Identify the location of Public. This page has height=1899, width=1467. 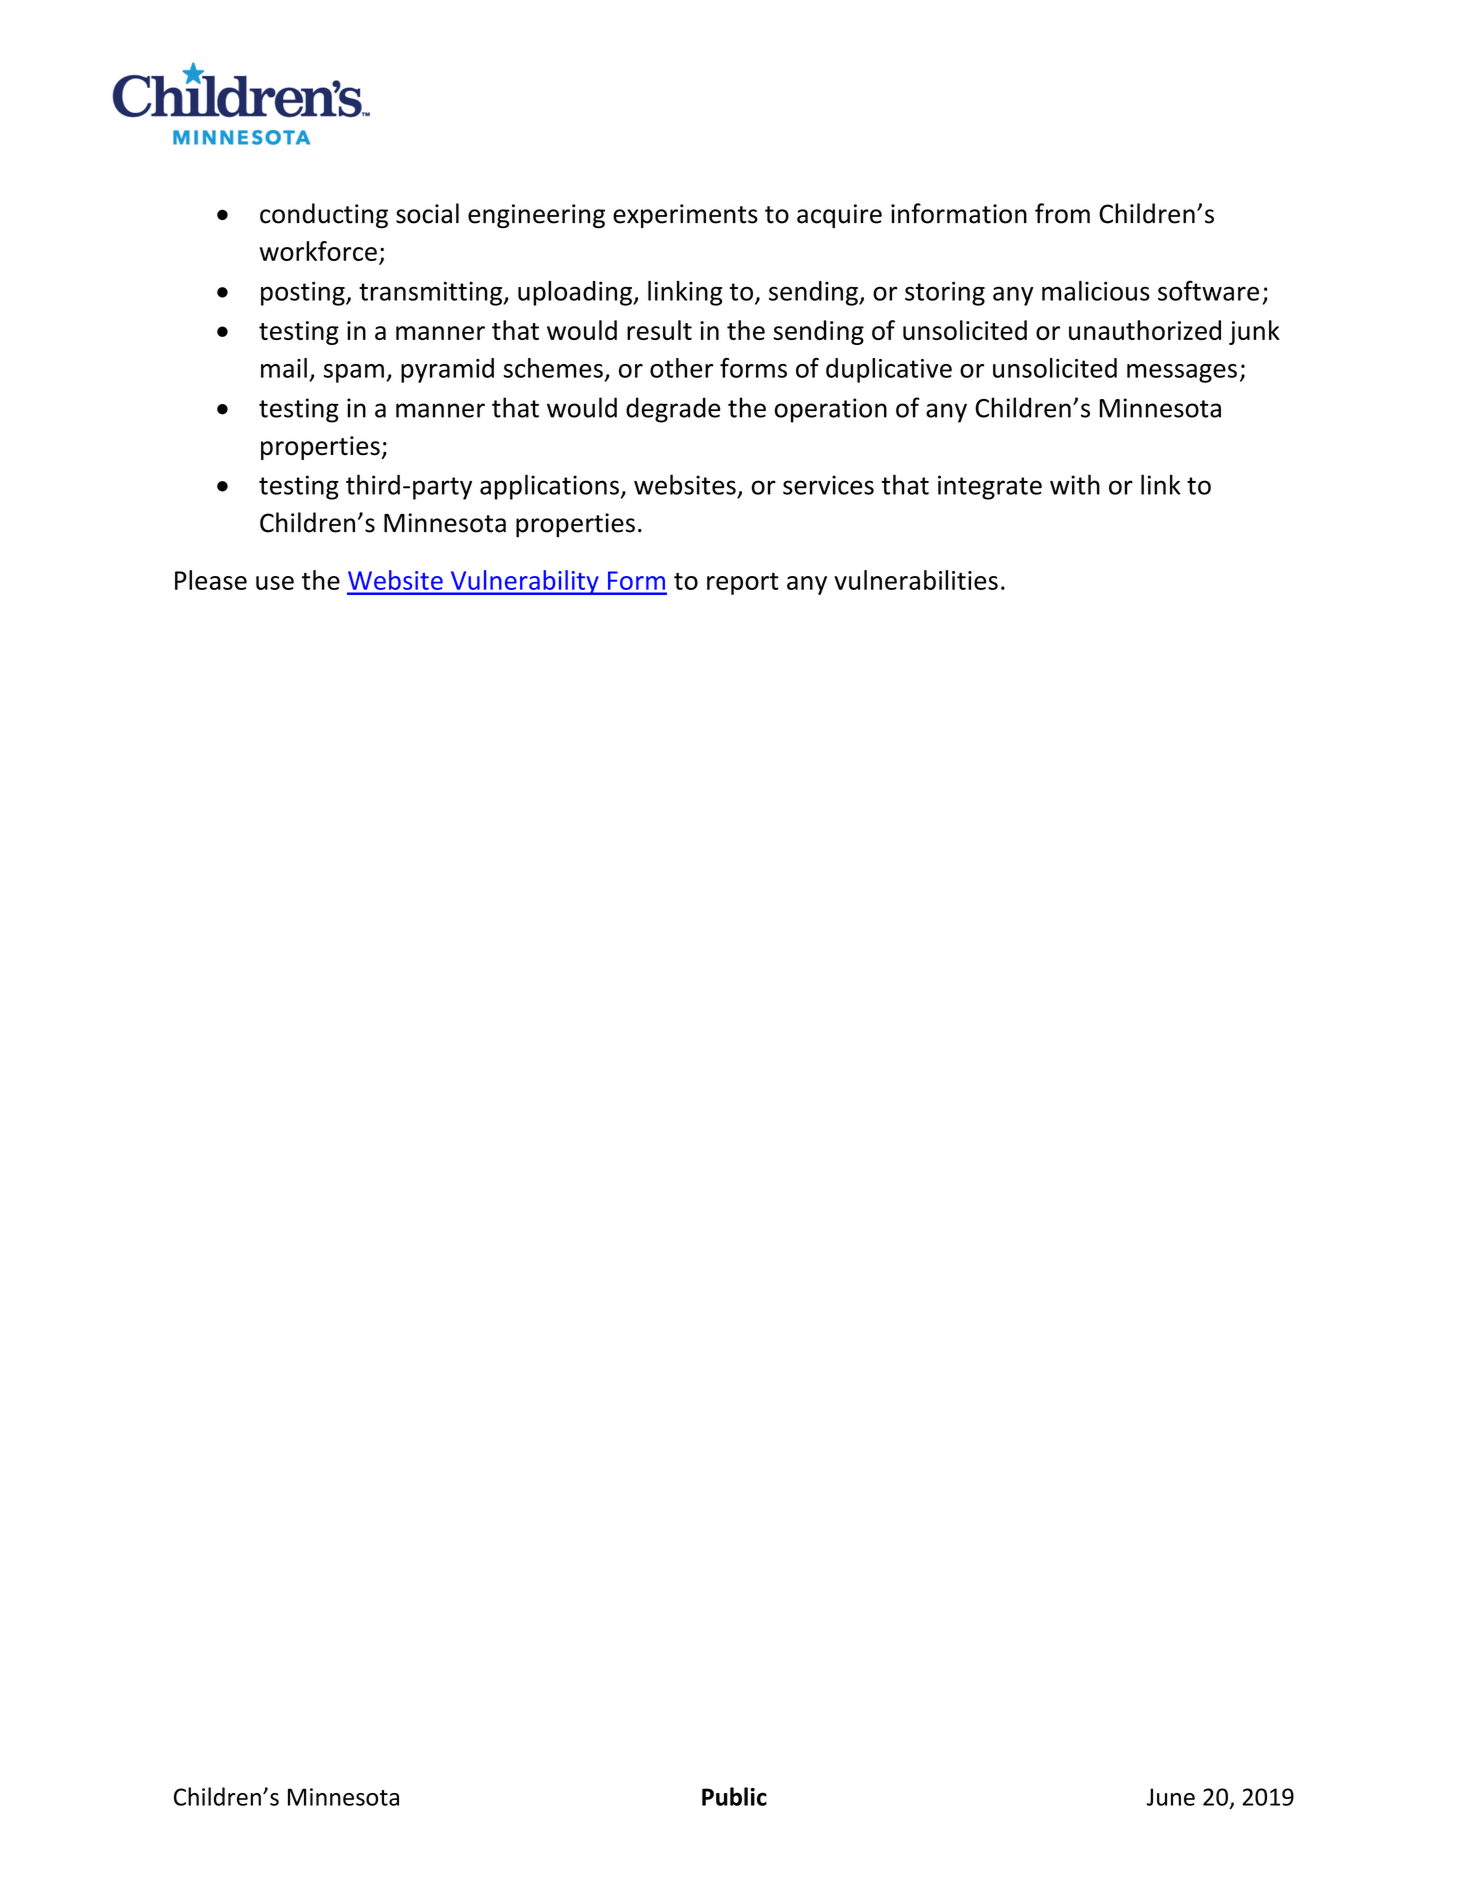
(734, 1796).
